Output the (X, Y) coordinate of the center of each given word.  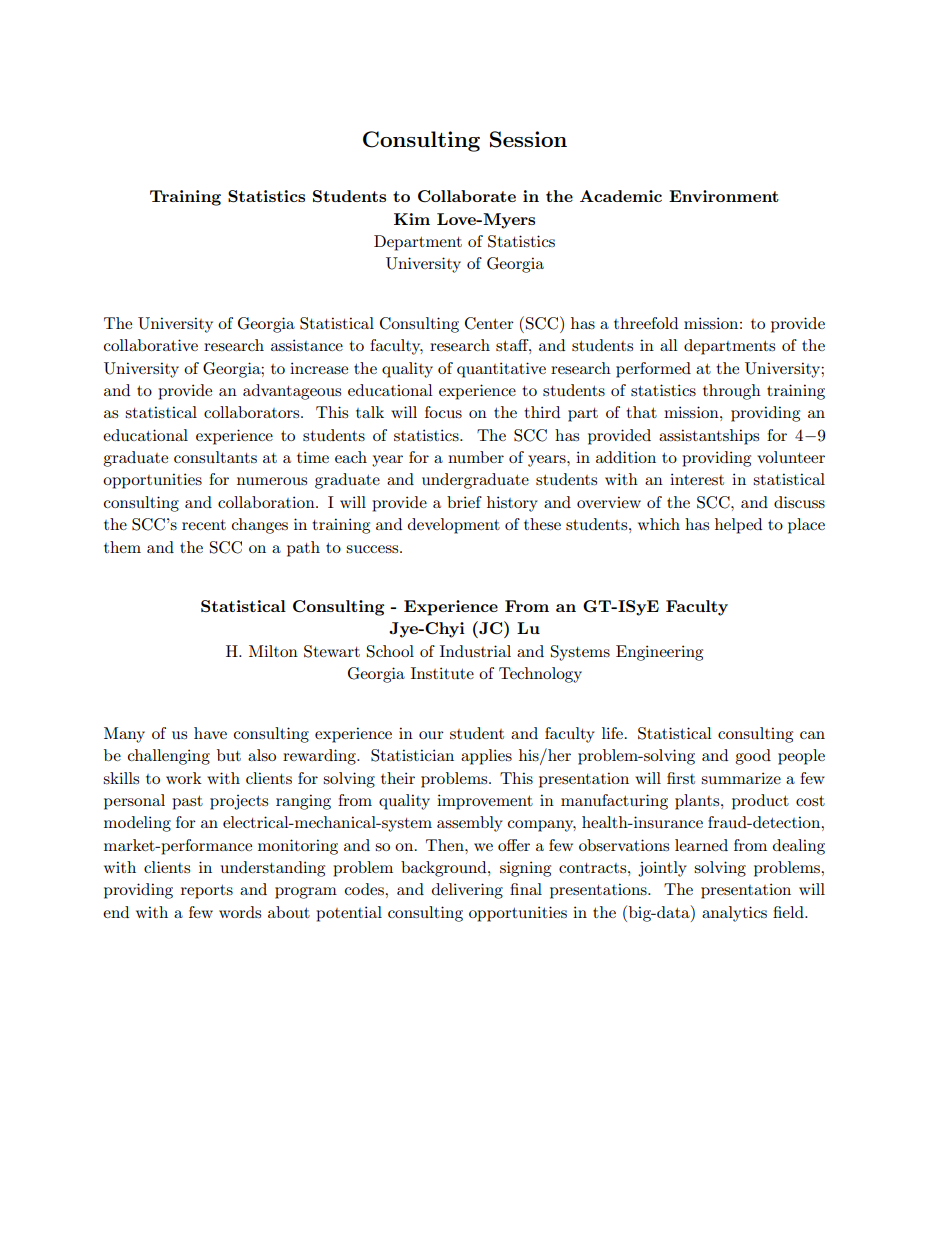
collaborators (253, 412)
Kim (412, 219)
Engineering (659, 653)
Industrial (475, 651)
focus (443, 412)
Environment (724, 196)
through (732, 392)
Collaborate (467, 196)
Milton (273, 651)
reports (207, 892)
